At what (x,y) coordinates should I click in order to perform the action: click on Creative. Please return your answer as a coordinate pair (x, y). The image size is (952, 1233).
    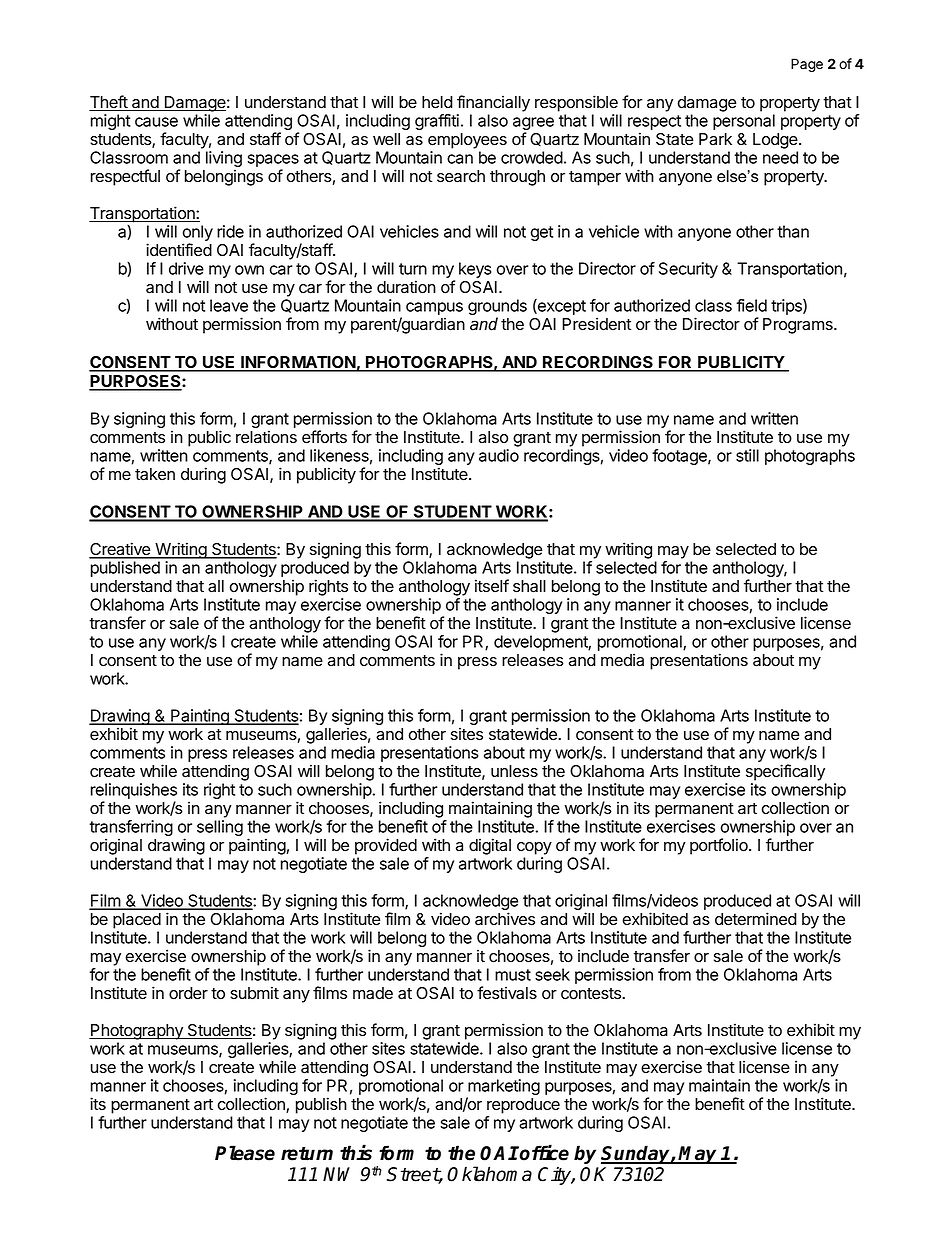
    Looking at the image, I should click on (120, 550).
